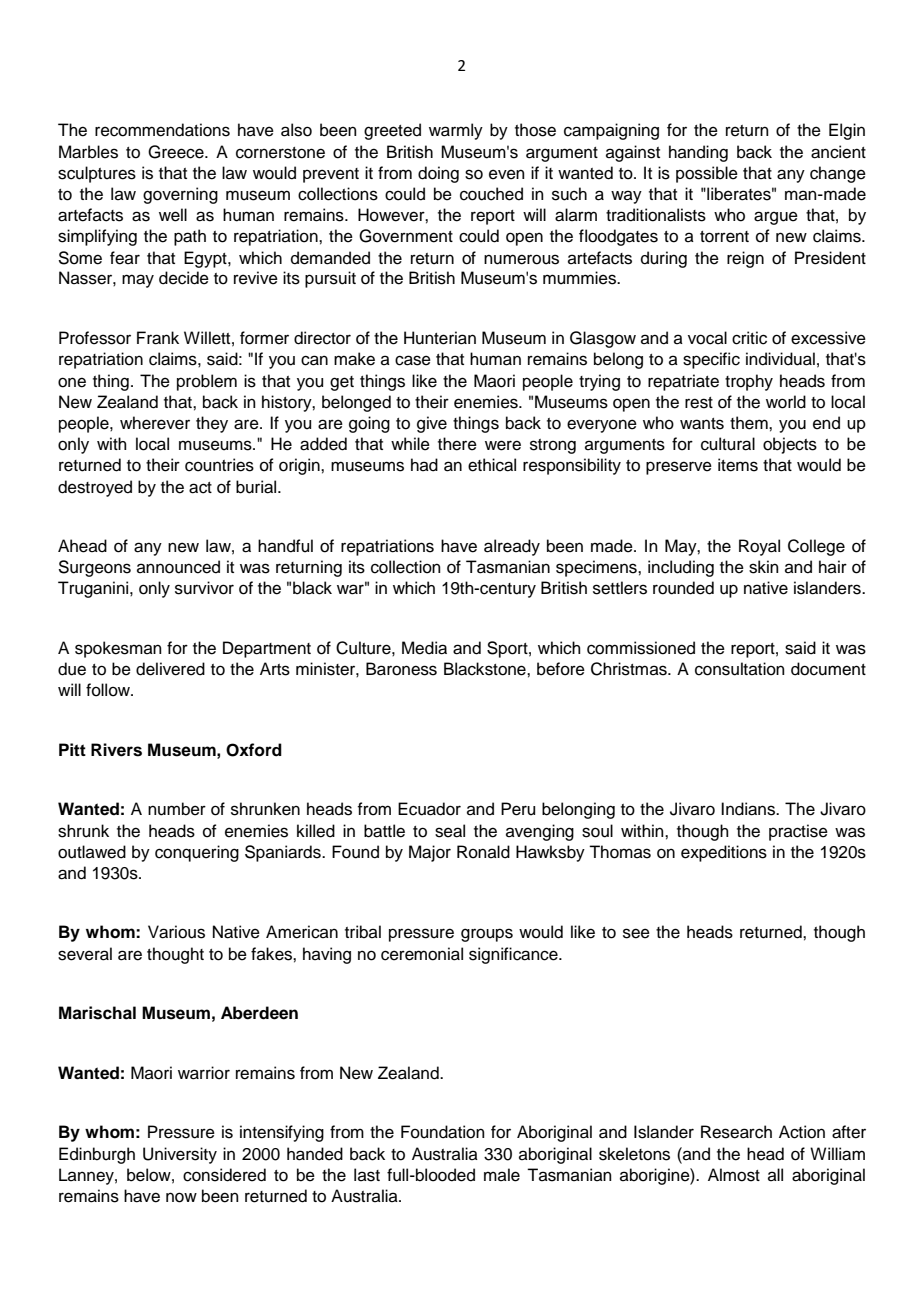 The width and height of the screenshot is (924, 1308). I want to click on countries, so click(219, 465).
